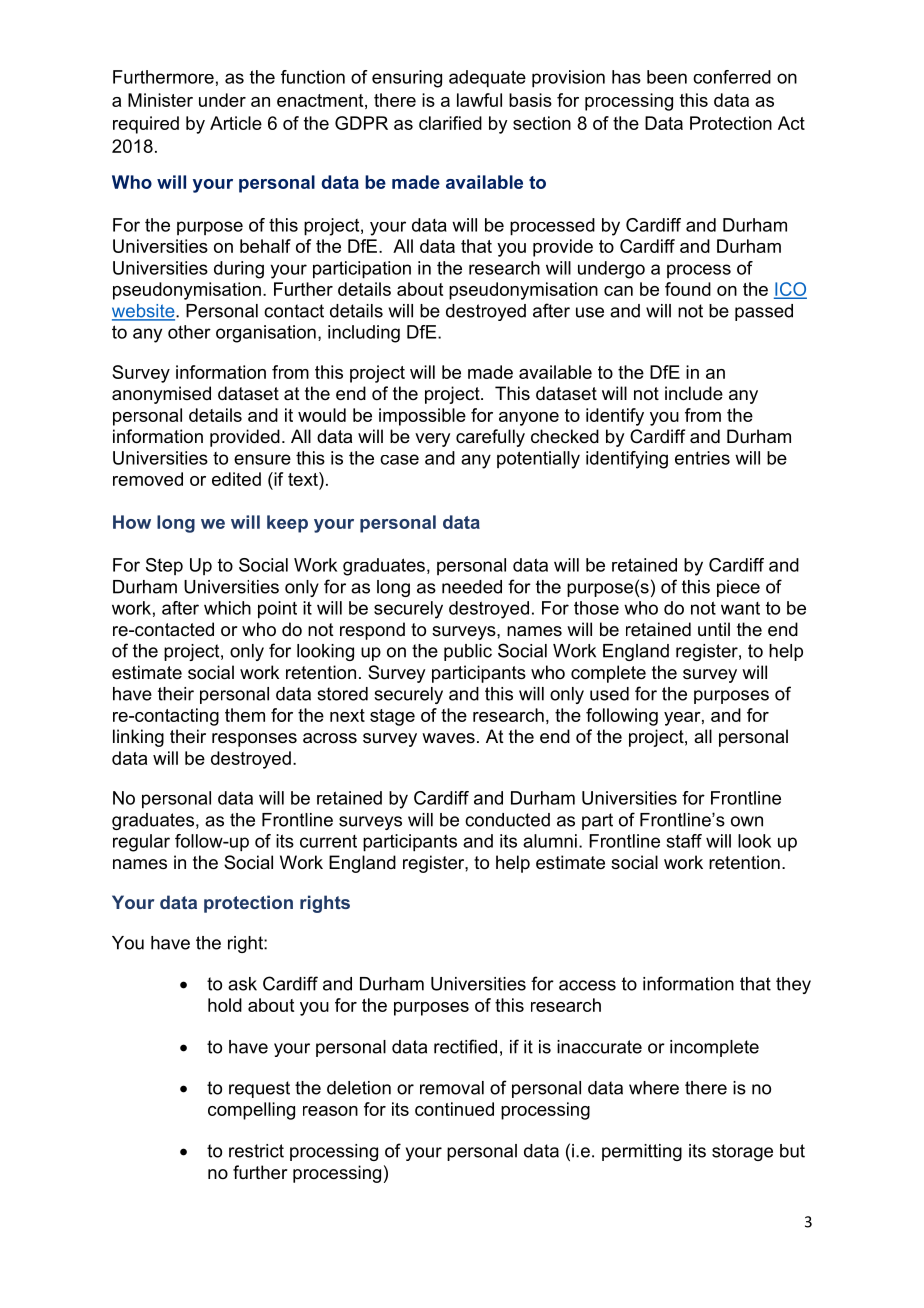 This screenshot has height=1308, width=924. Describe the element at coordinates (236, 123) in the screenshot. I see `Article` at that location.
